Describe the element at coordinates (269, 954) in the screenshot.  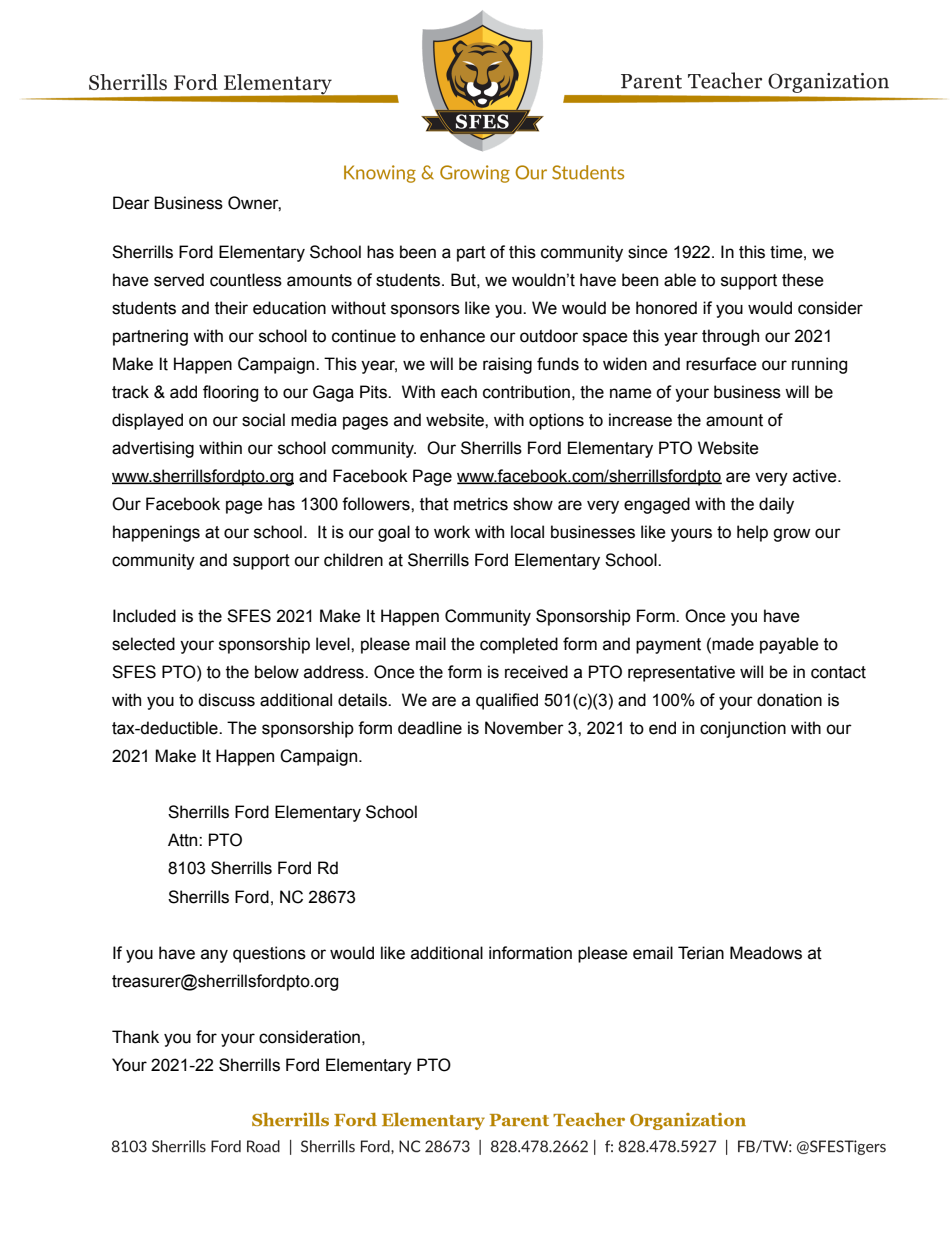
I see `questions` at that location.
